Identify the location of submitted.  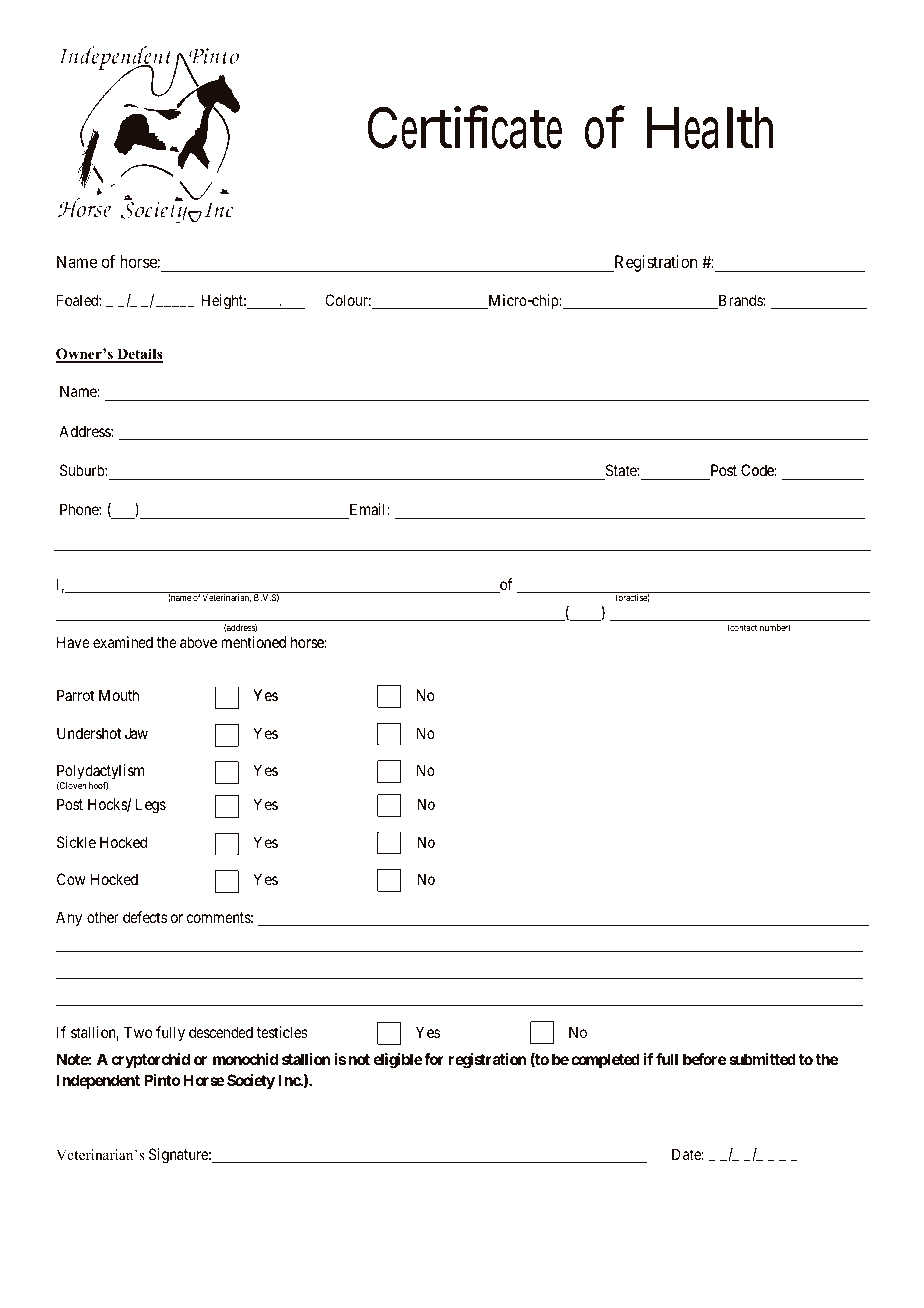
(762, 1059).
